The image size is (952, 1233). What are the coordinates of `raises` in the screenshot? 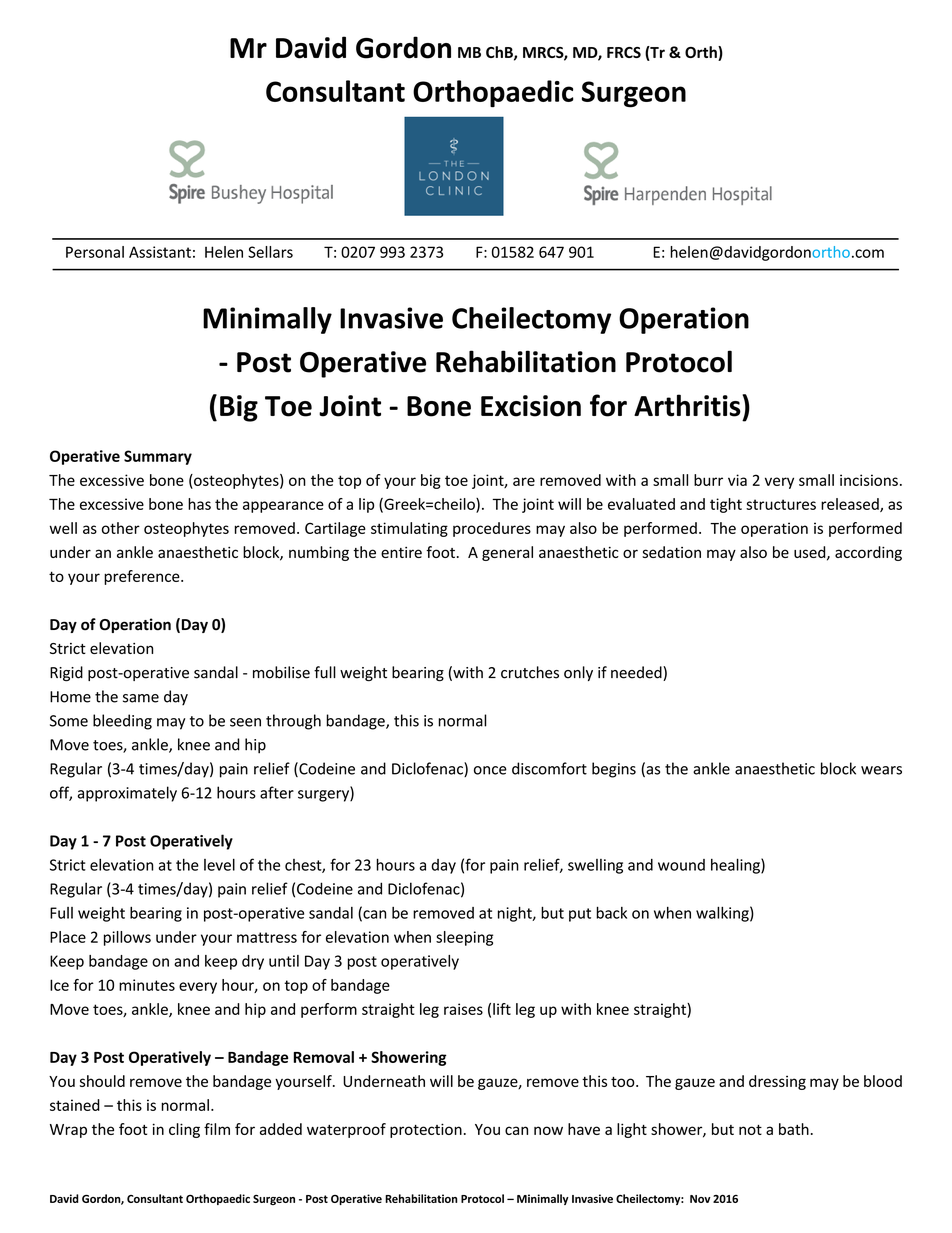 It's located at (463, 1009).
